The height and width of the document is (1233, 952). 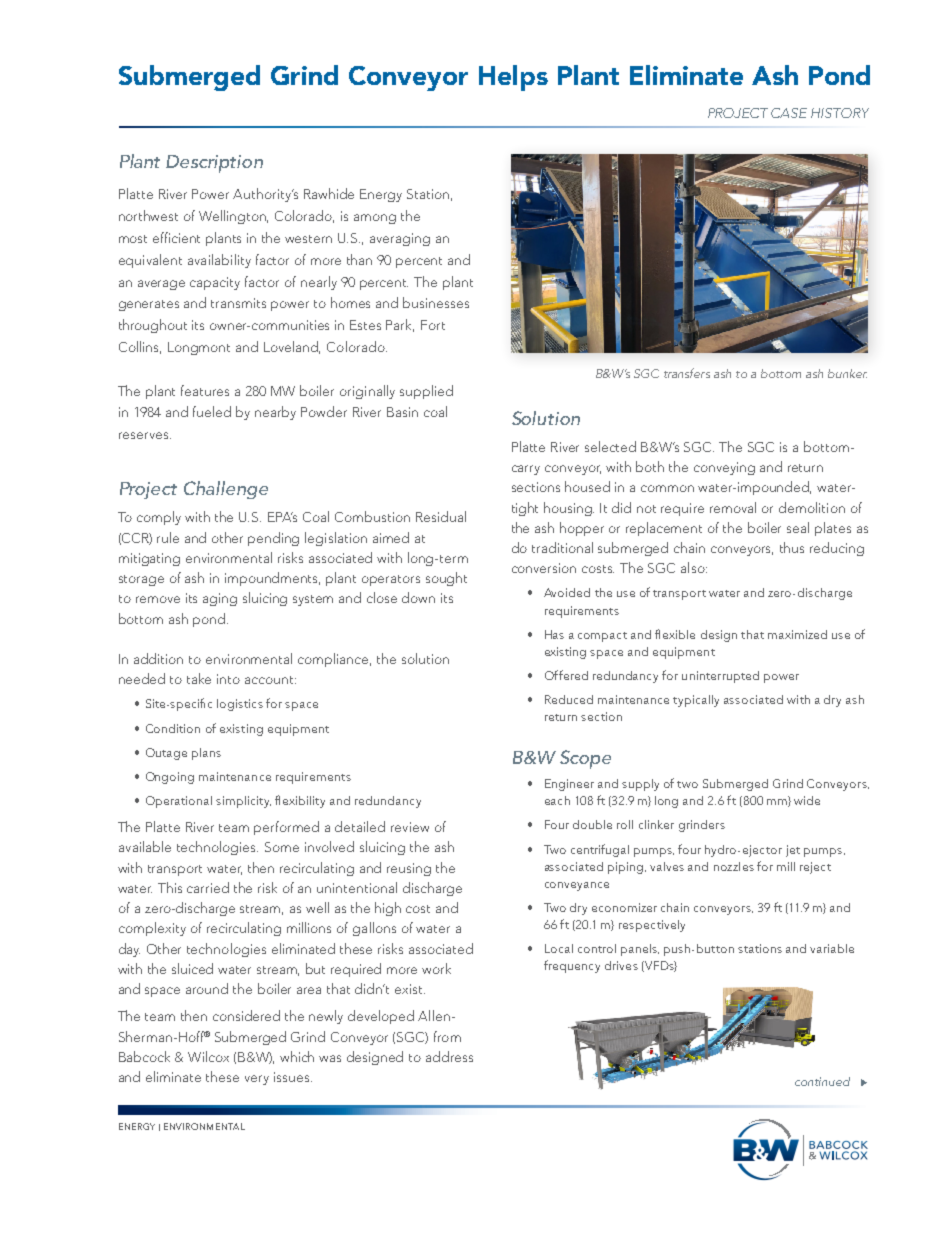 What do you see at coordinates (446, 579) in the document?
I see `sought` at bounding box center [446, 579].
